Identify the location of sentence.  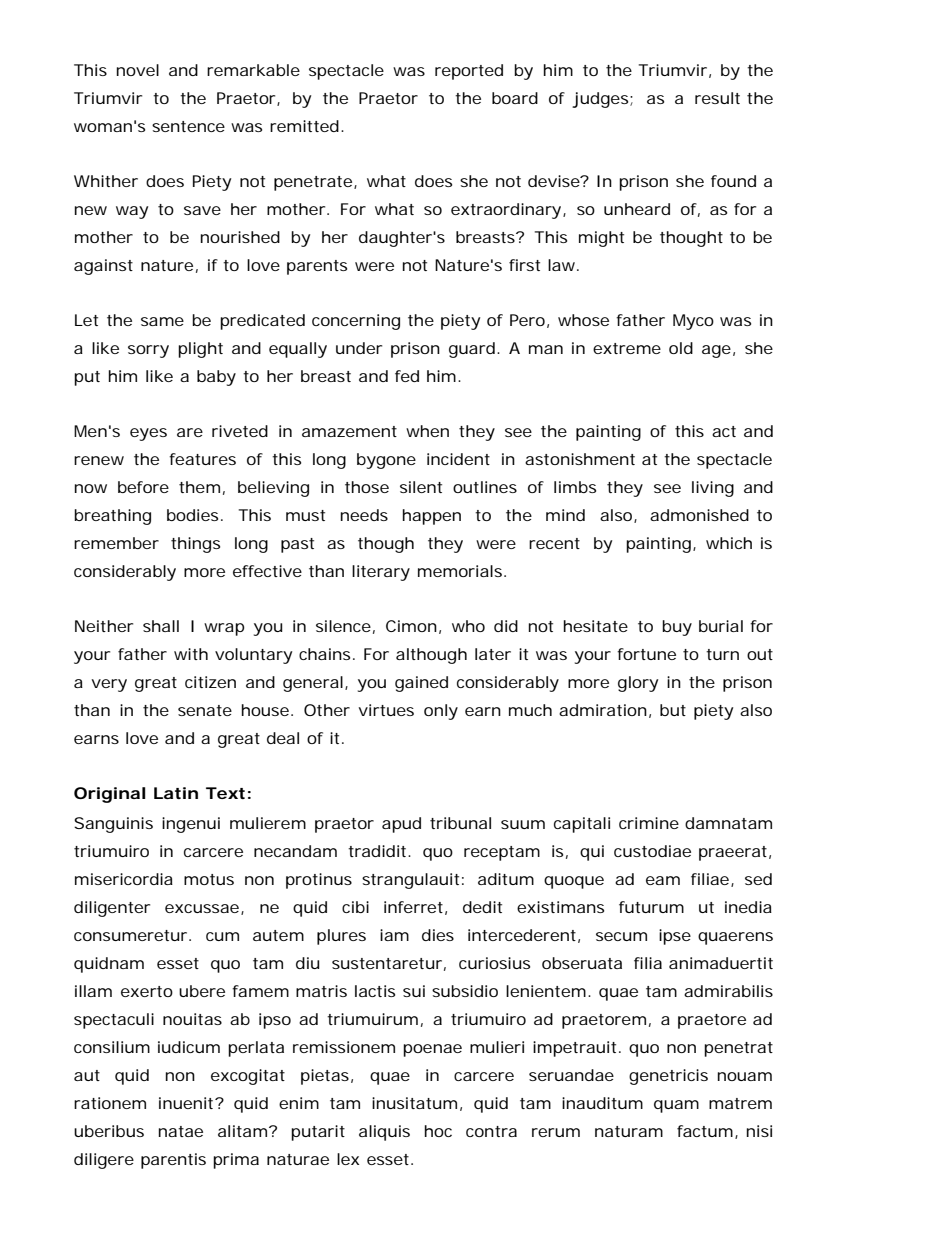
(188, 126).
